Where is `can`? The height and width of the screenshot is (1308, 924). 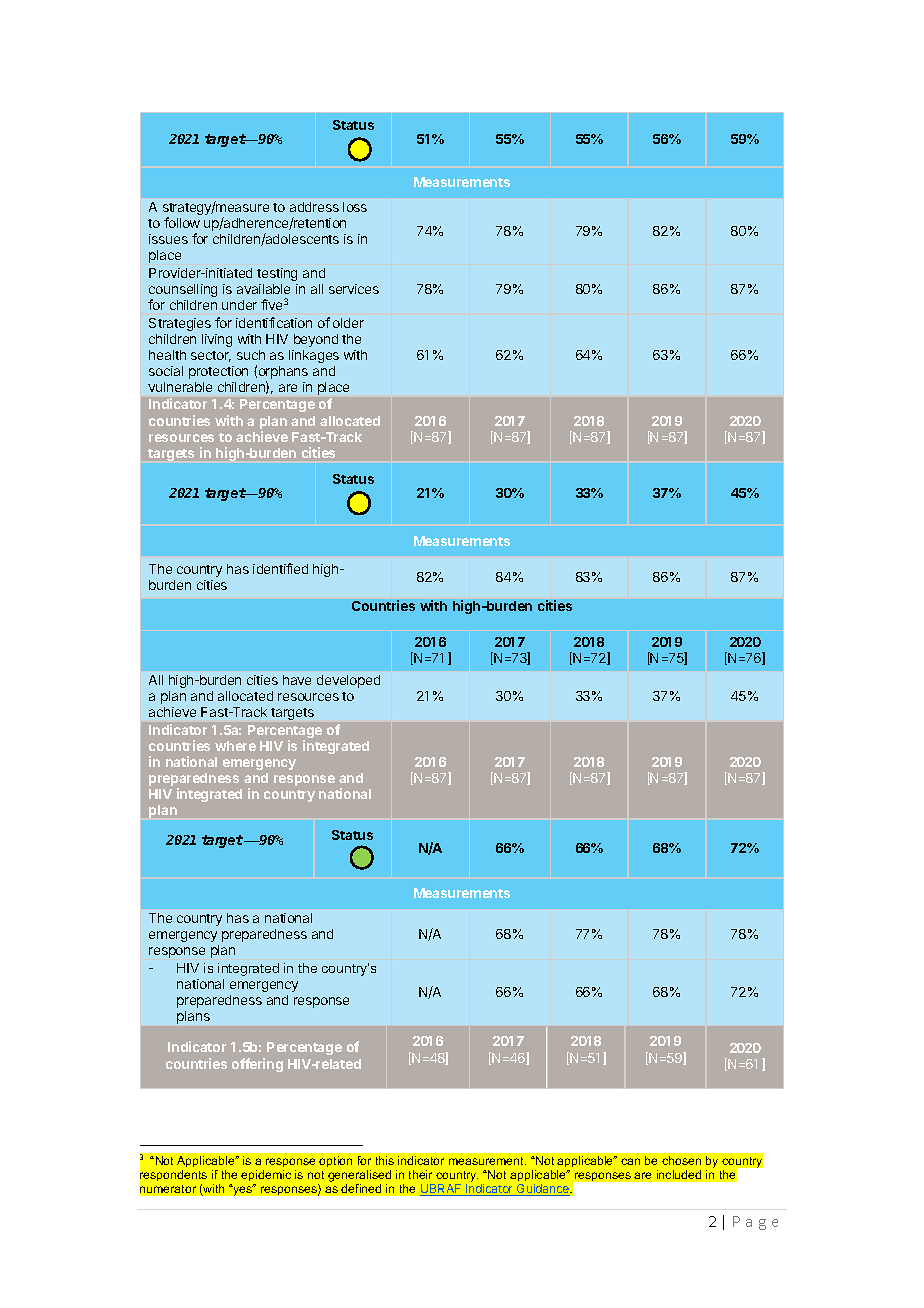
can is located at coordinates (630, 1161).
